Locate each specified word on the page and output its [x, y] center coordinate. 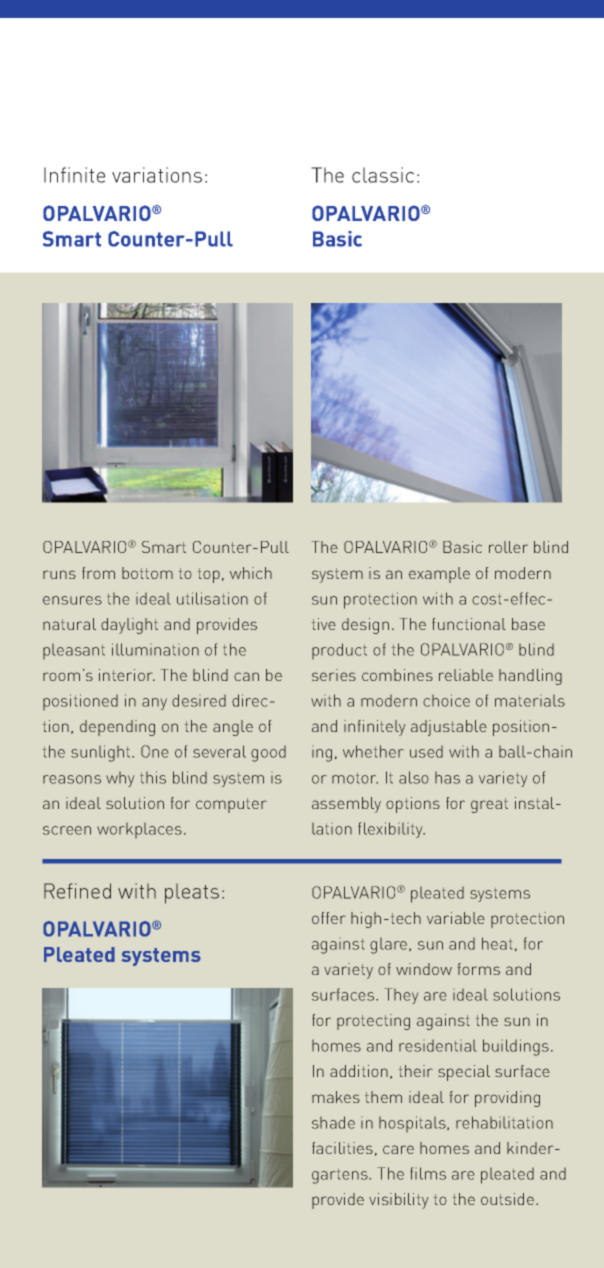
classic [383, 175]
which [251, 573]
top [209, 575]
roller [508, 547]
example [439, 575]
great [489, 805]
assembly [346, 805]
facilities [342, 1148]
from [98, 573]
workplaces [139, 830]
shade [333, 1122]
